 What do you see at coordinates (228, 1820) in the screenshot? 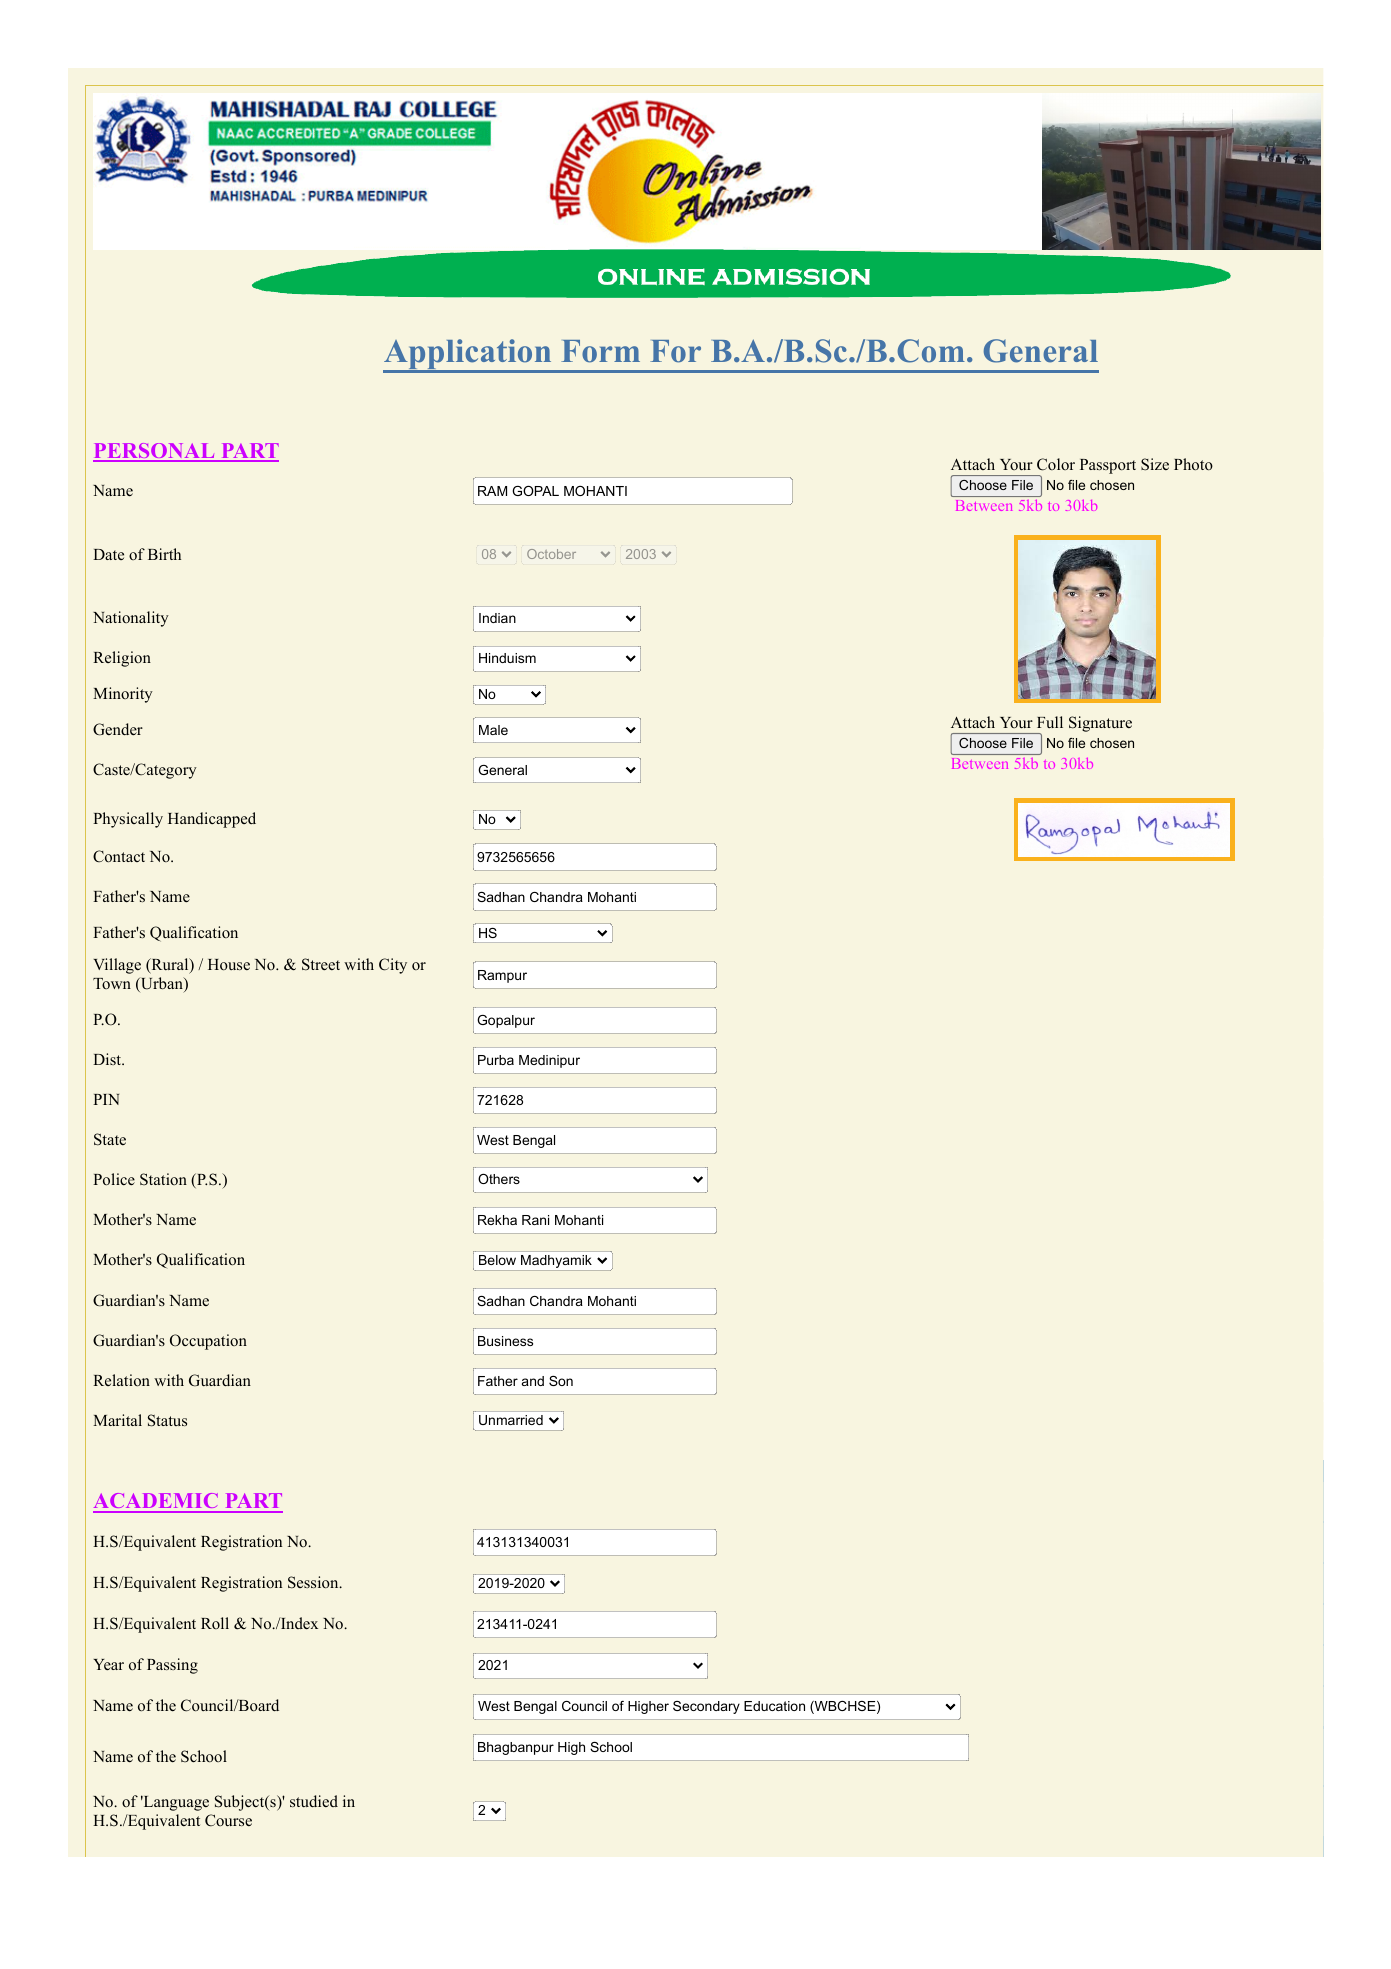
I see `Course` at bounding box center [228, 1820].
